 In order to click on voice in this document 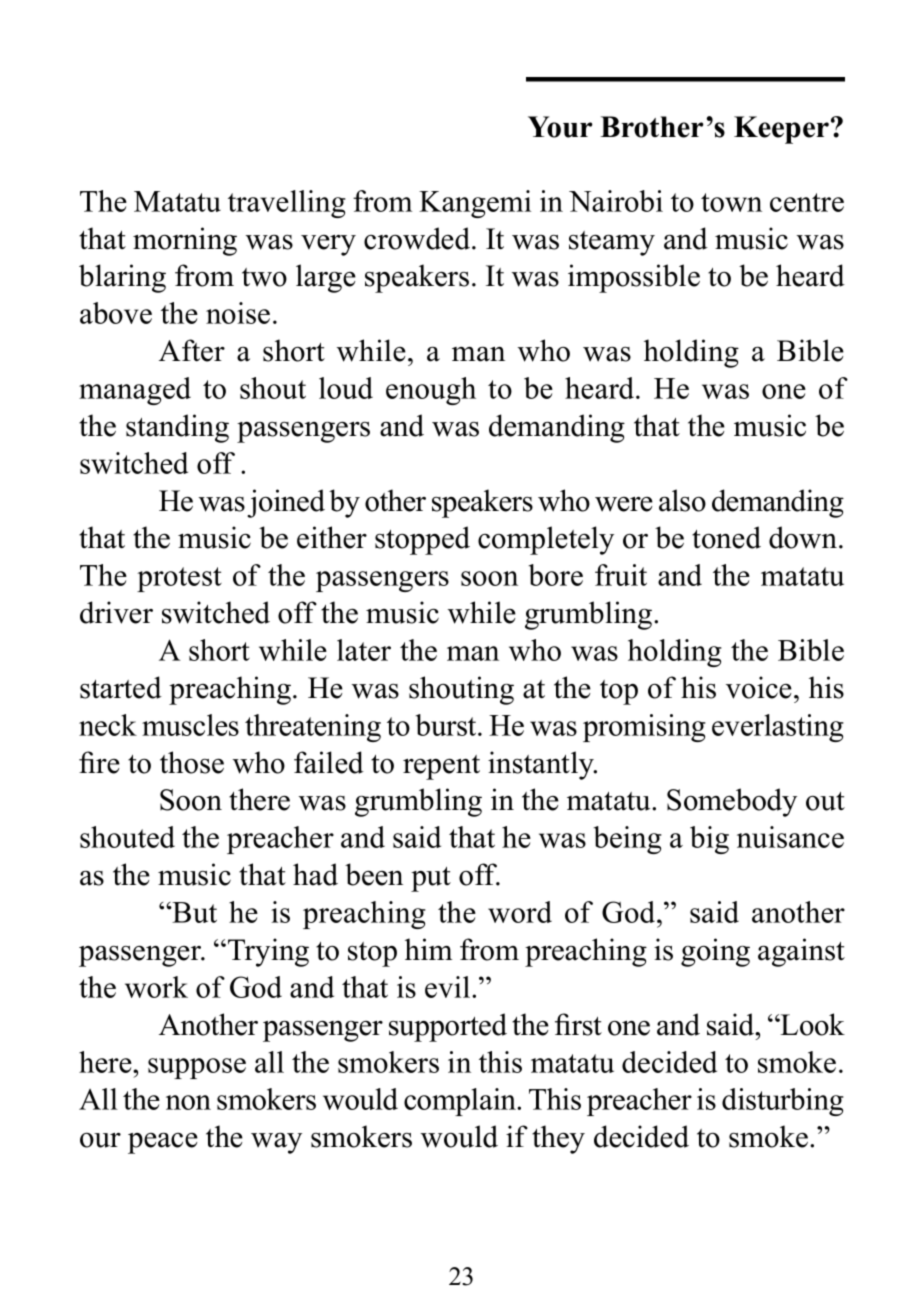, I will do `click(759, 687)`.
